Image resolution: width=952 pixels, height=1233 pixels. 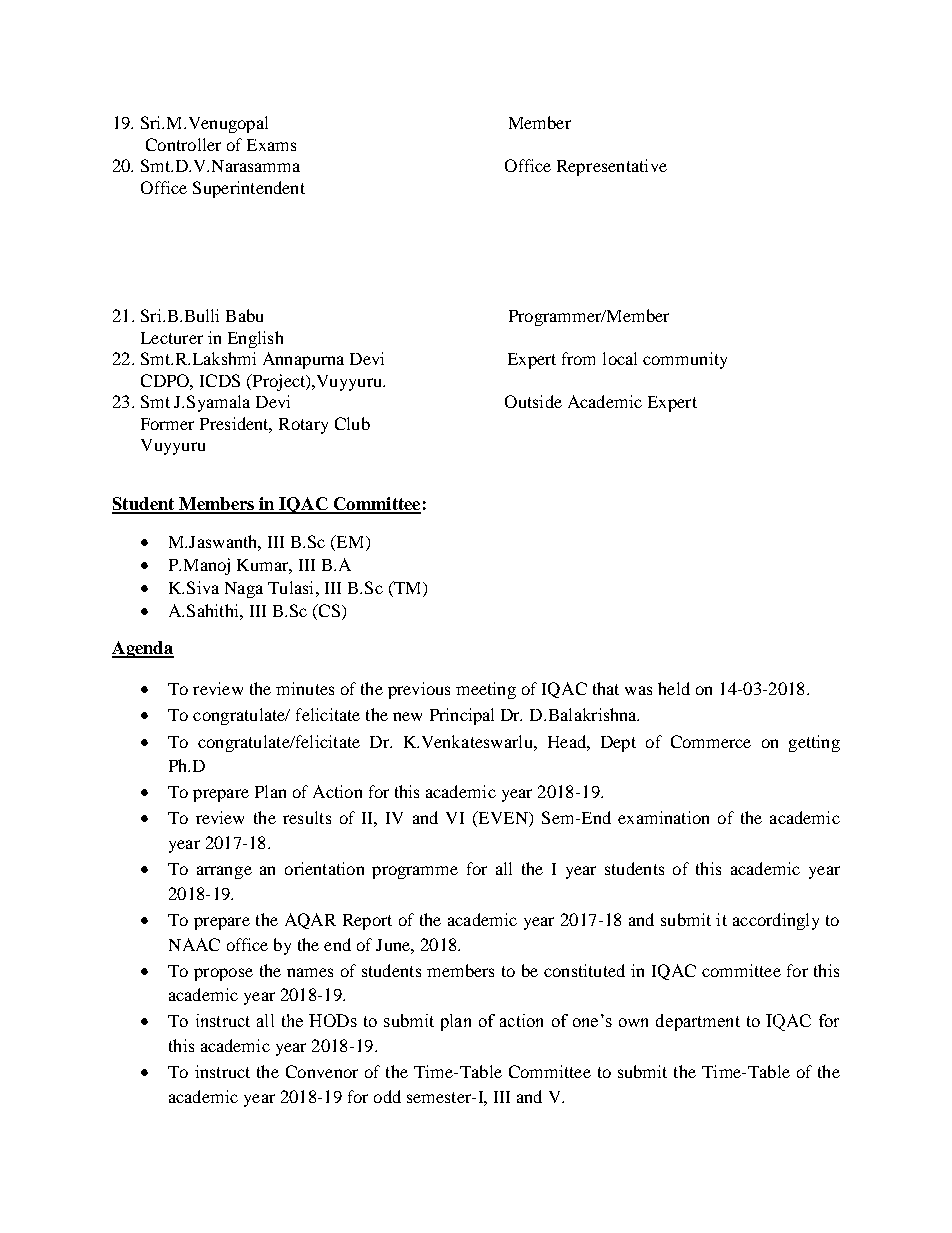 I want to click on Representative, so click(x=612, y=167).
